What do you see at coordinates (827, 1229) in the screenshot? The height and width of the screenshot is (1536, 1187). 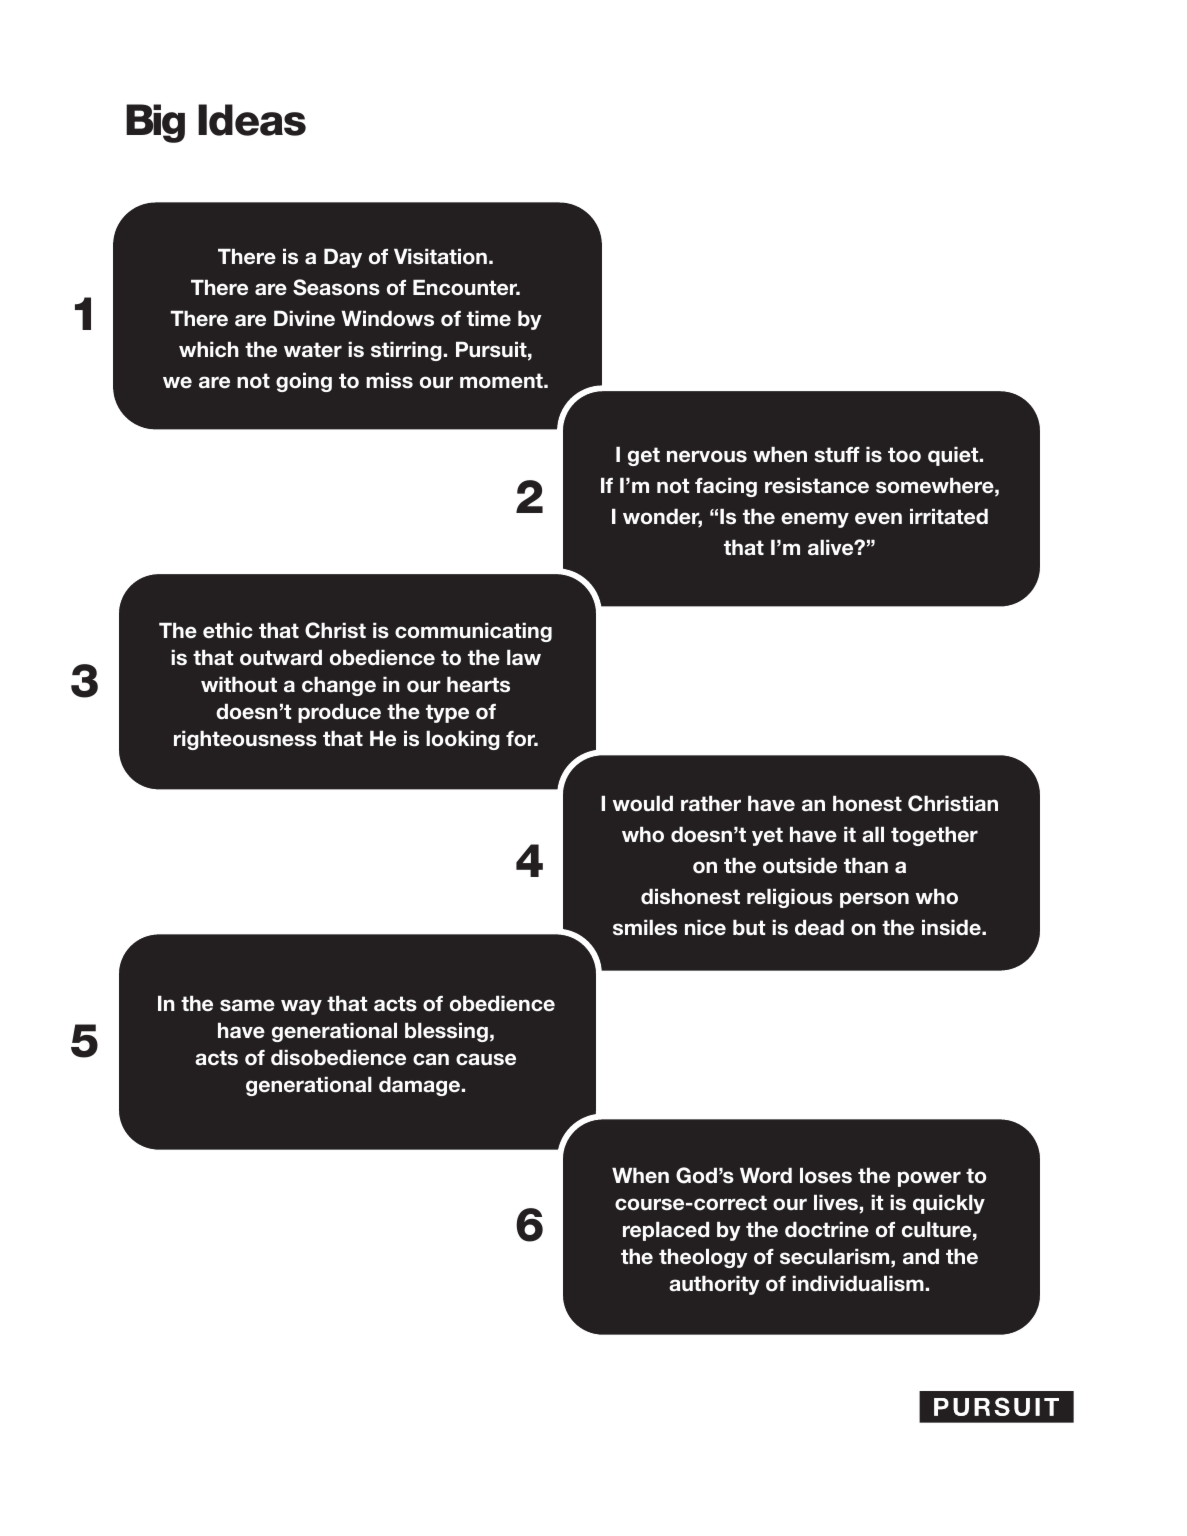 I see `doctrine` at bounding box center [827, 1229].
